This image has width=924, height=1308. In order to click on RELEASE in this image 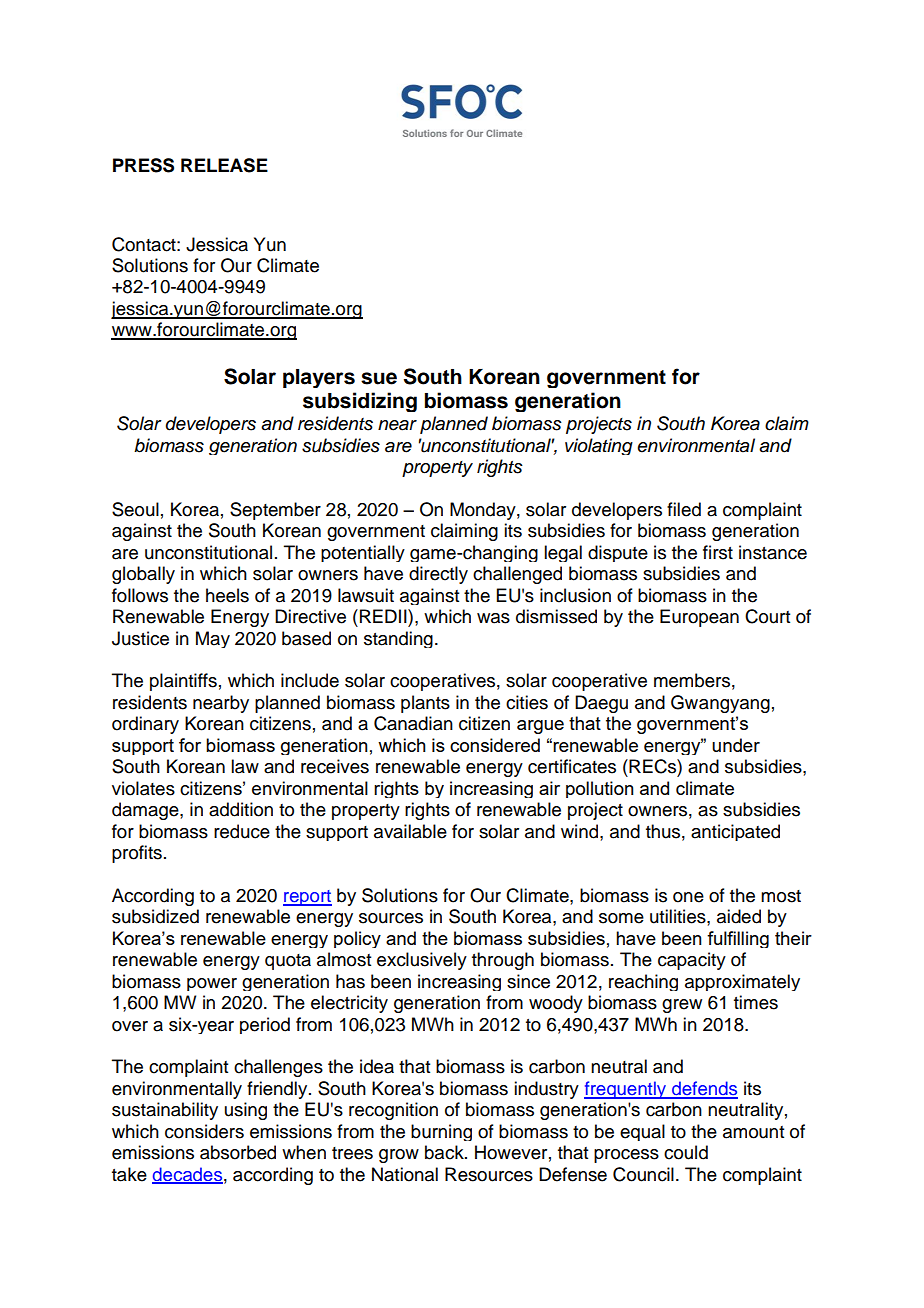, I will do `click(224, 165)`.
